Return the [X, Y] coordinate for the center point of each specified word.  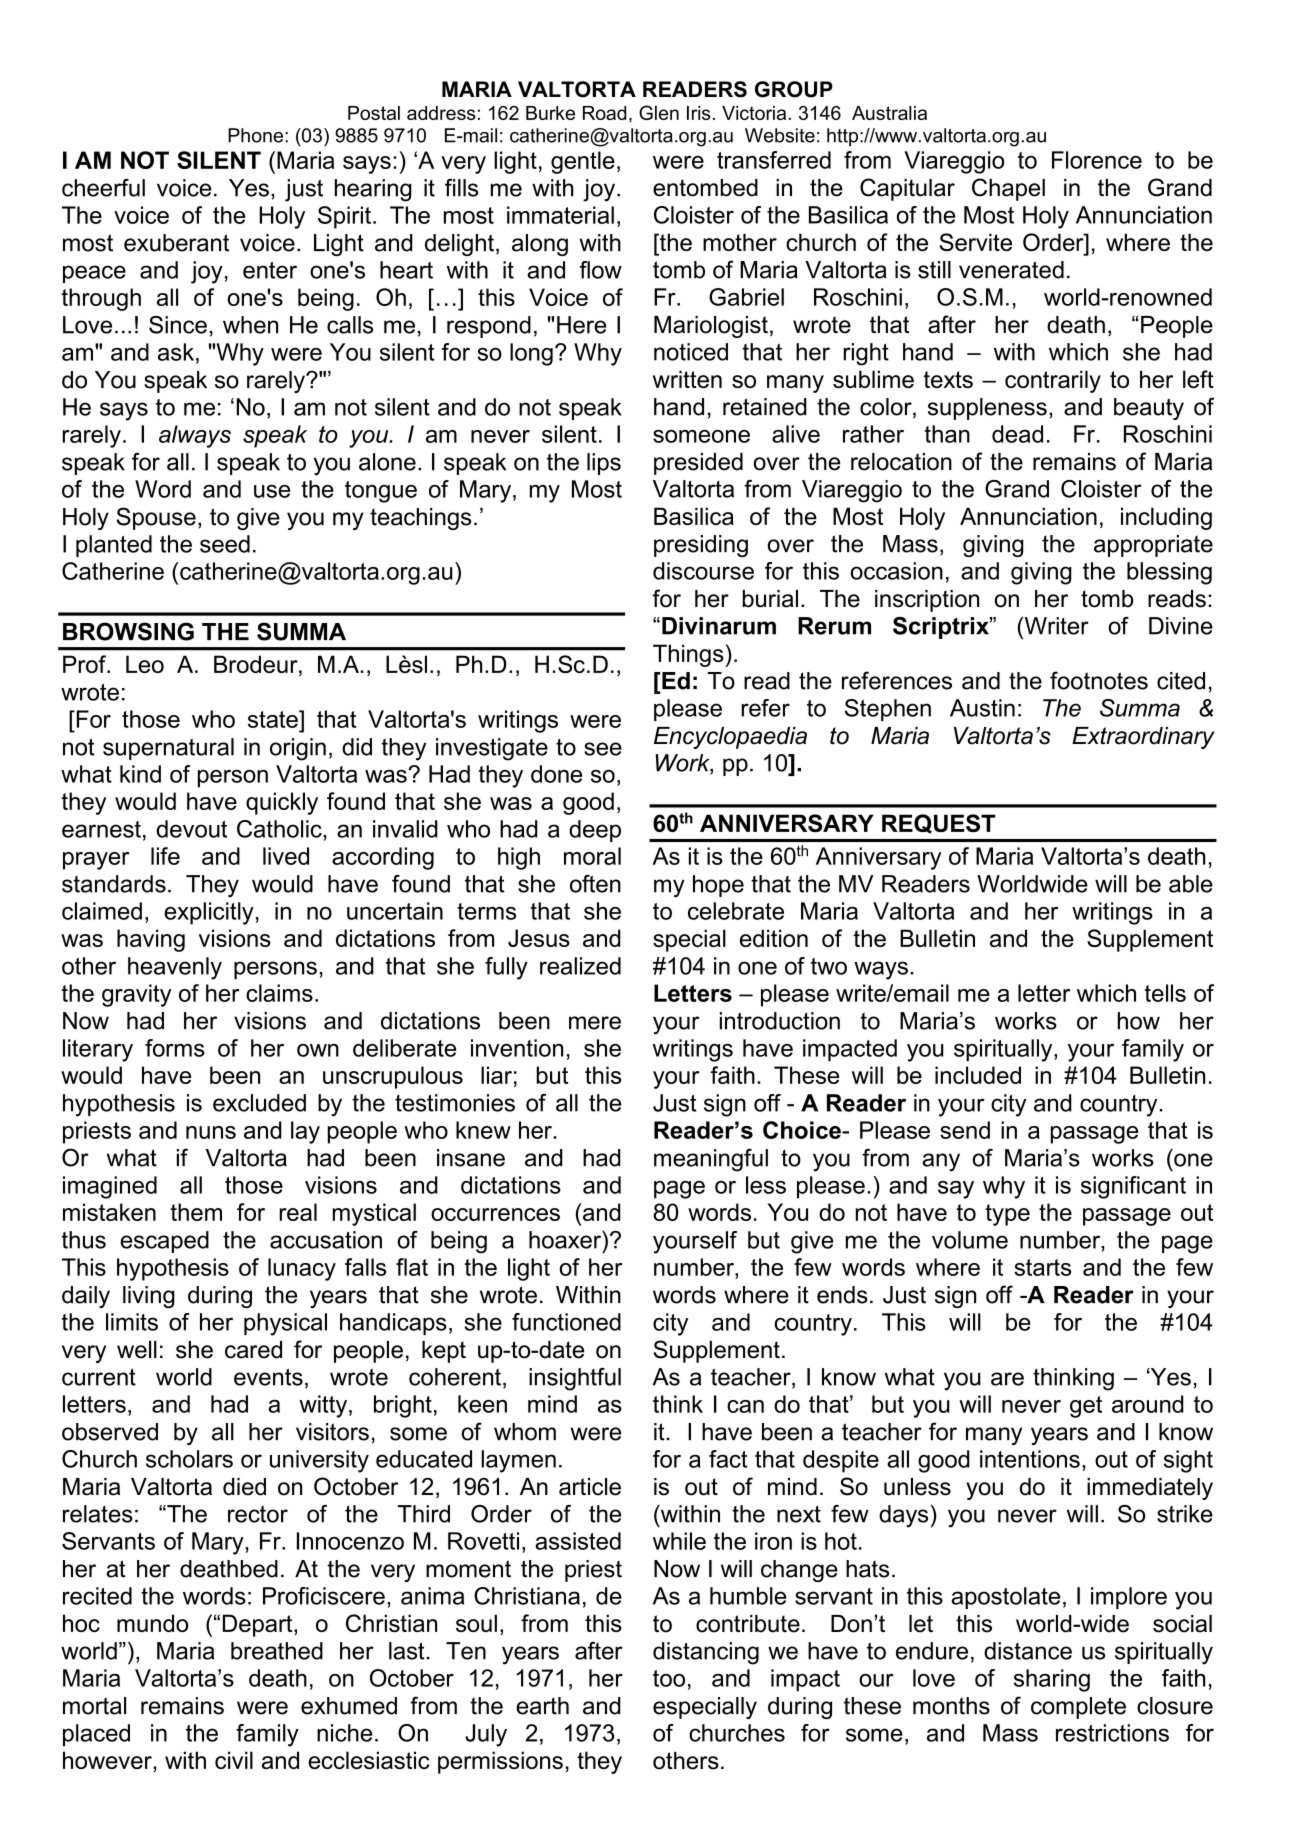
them [196, 1212]
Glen [659, 112]
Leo [145, 664]
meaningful [711, 1160]
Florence [1097, 160]
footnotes [1099, 680]
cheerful [103, 188]
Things [688, 655]
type [1007, 1215]
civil [234, 1760]
